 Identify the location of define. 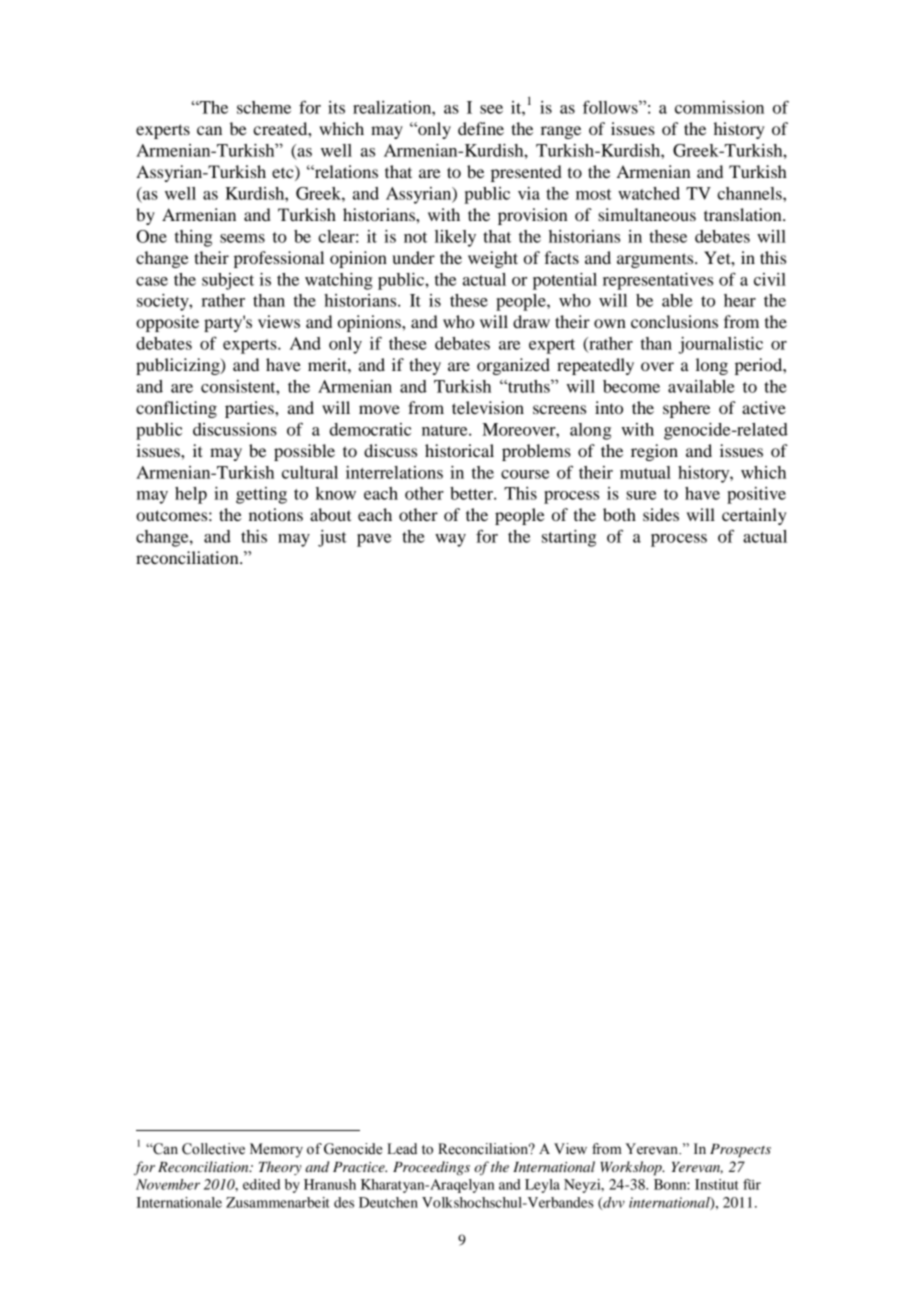
(481, 128).
